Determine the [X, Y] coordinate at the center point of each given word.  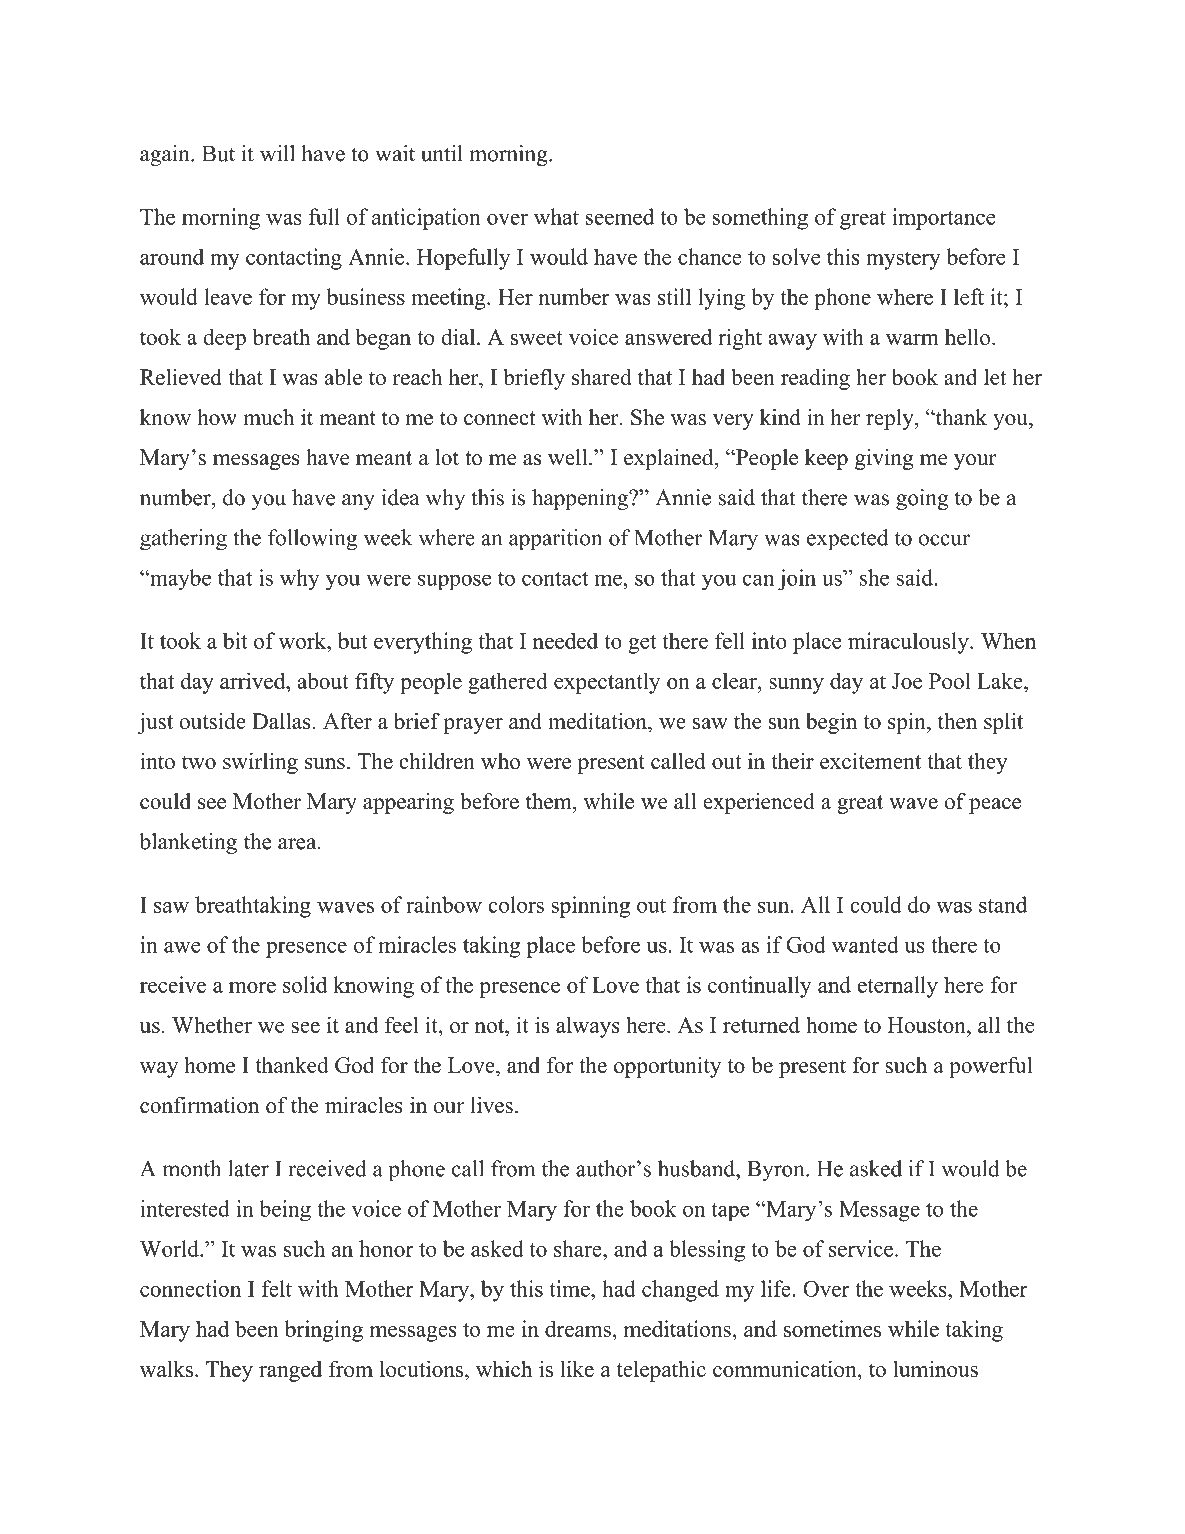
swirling [260, 763]
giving [884, 459]
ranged [290, 1371]
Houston [927, 1025]
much [268, 417]
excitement [870, 761]
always [588, 1027]
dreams [578, 1328]
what [556, 216]
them [550, 801]
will [277, 153]
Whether [212, 1024]
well [569, 457]
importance [944, 219]
